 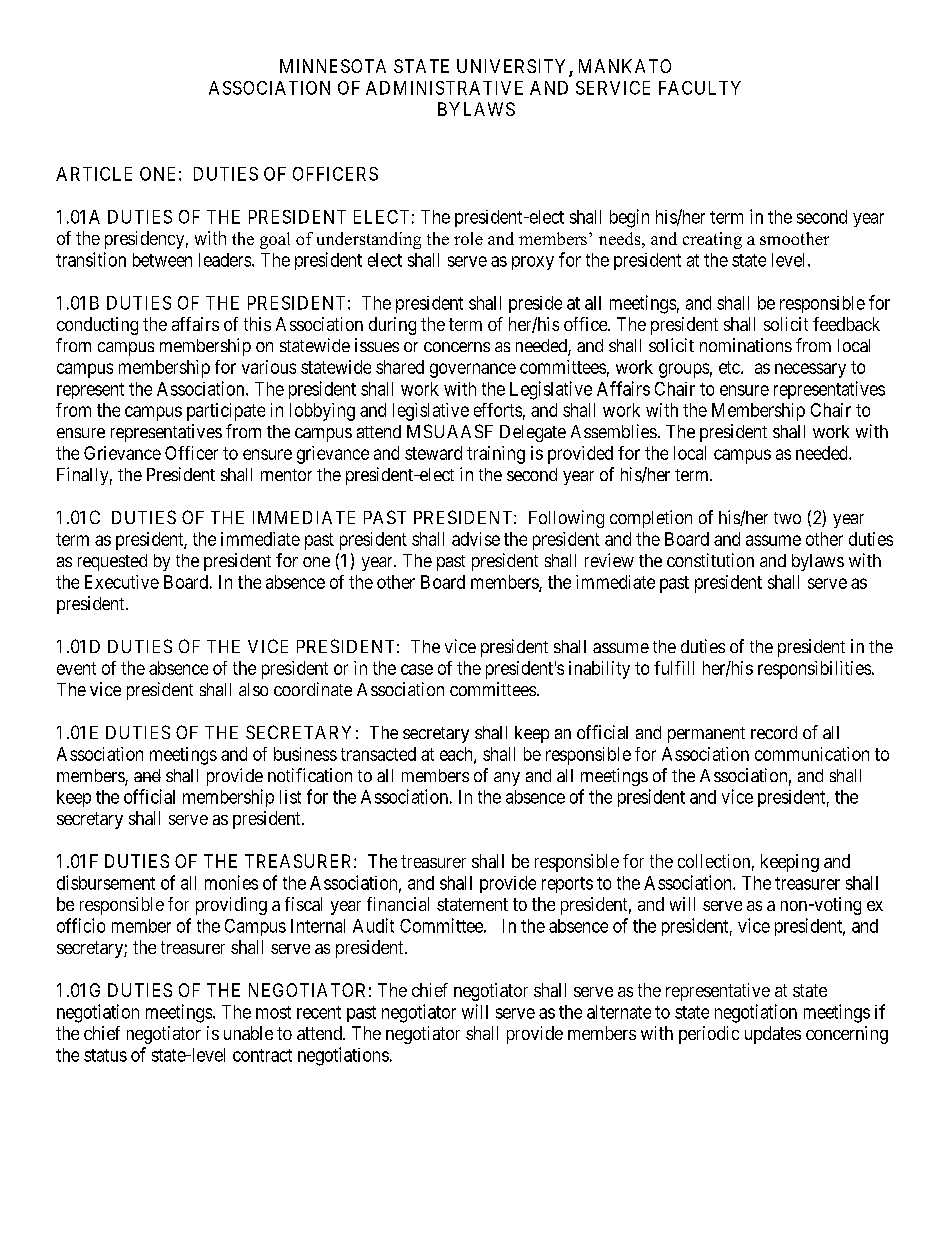 I want to click on efforts, so click(x=498, y=410).
